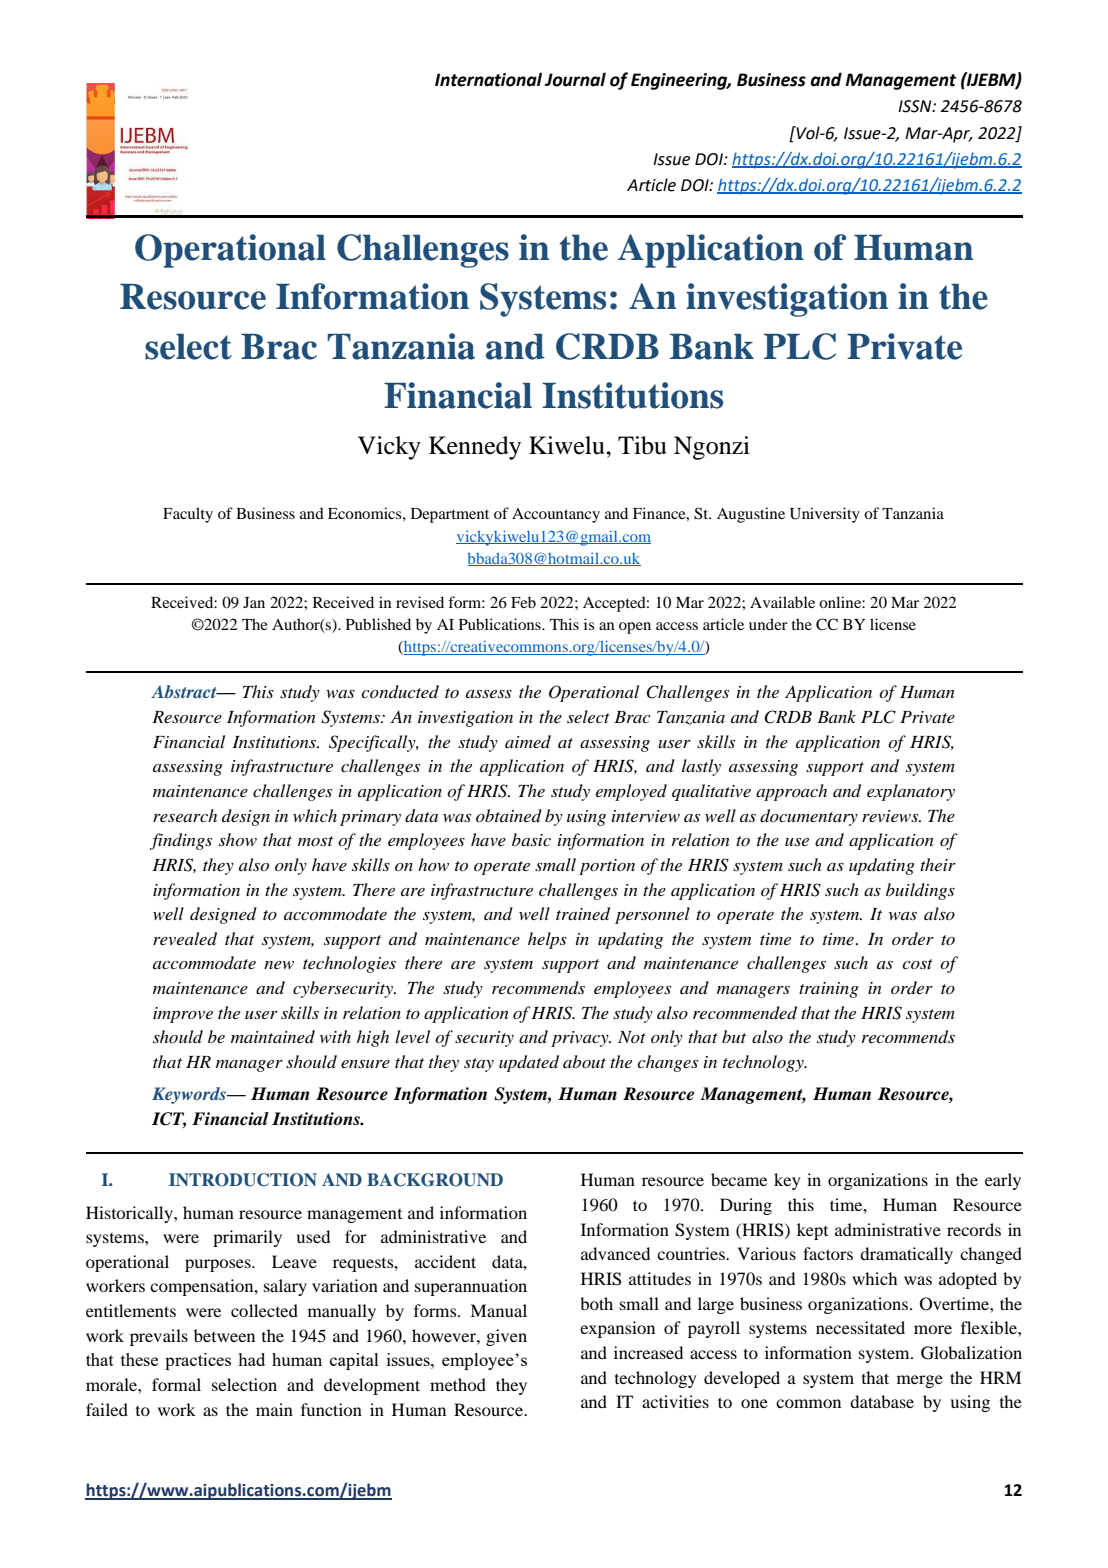 The image size is (1108, 1568). I want to click on practices, so click(198, 1361).
